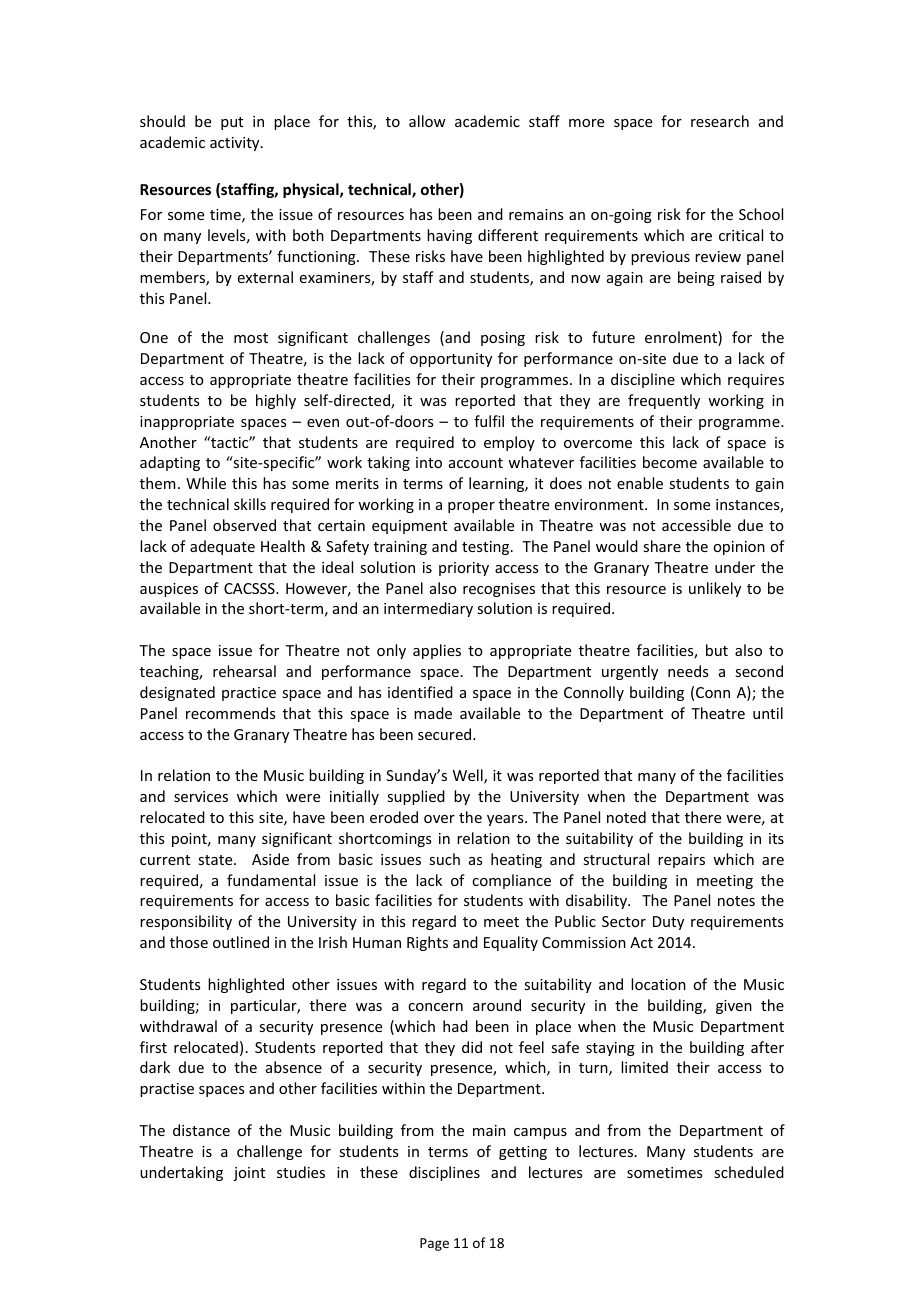 The width and height of the screenshot is (924, 1308). Describe the element at coordinates (720, 121) in the screenshot. I see `research` at that location.
